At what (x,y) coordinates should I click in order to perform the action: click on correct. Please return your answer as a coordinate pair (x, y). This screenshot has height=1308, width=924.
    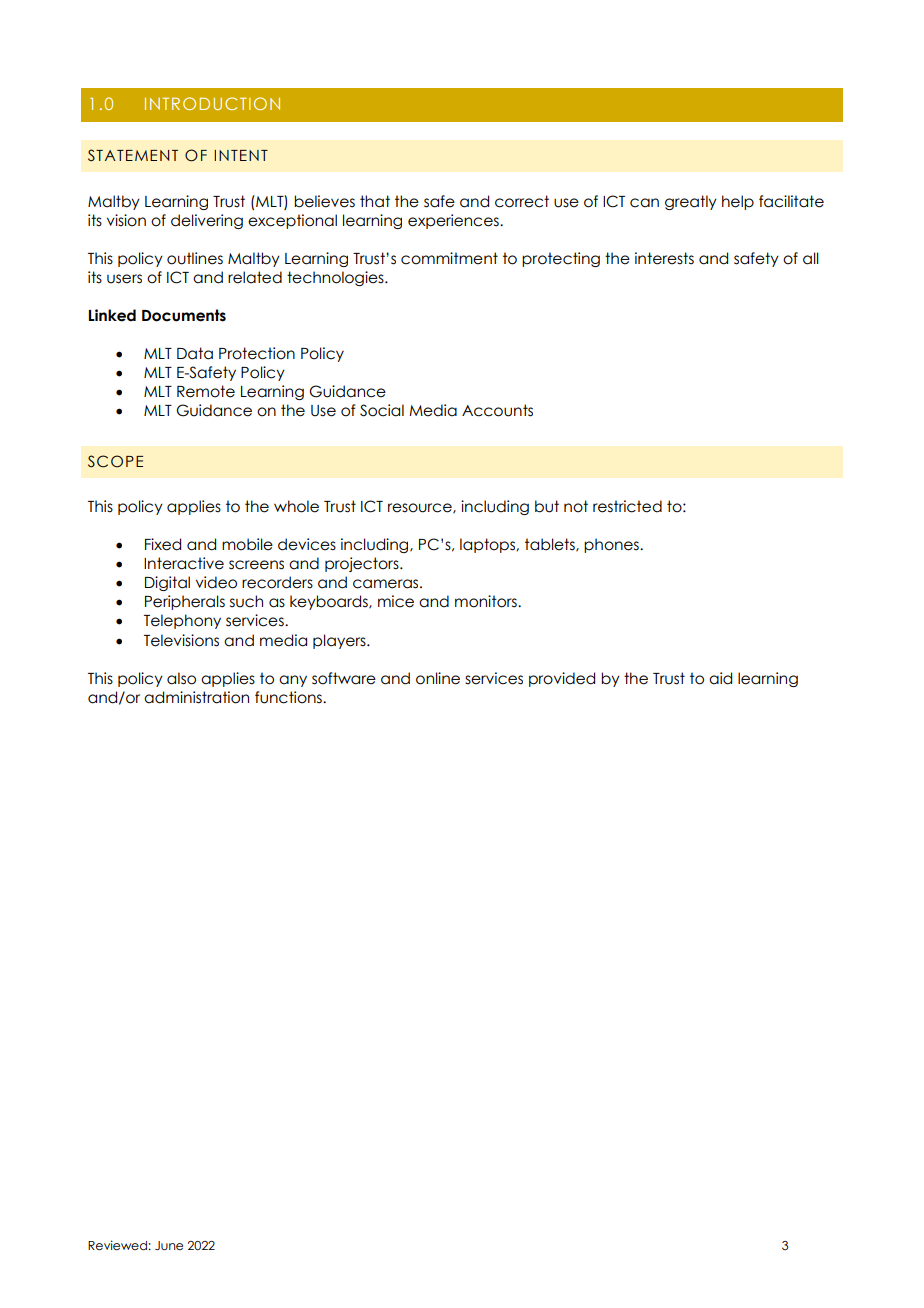
    Looking at the image, I should click on (522, 201).
